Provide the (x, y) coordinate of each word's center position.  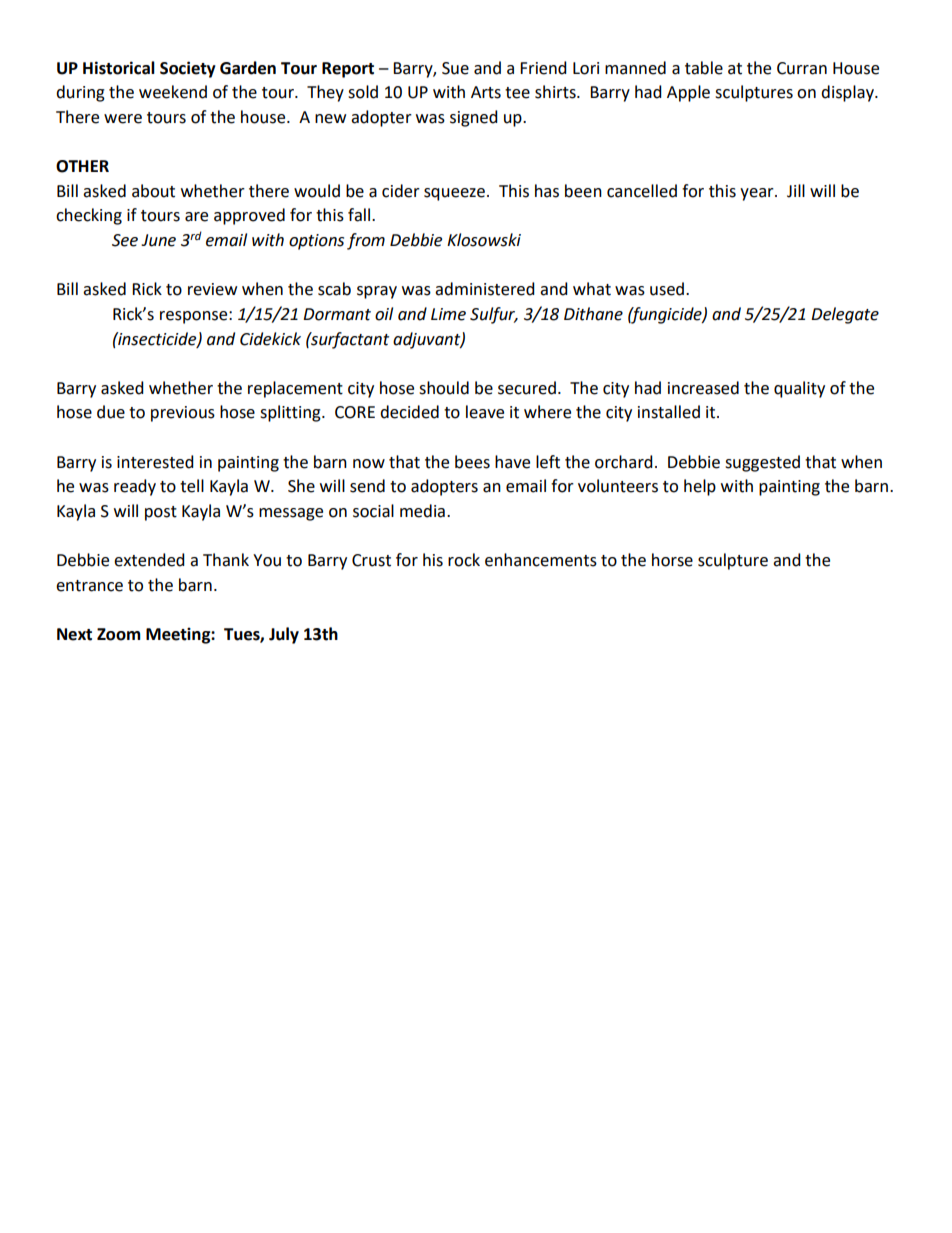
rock (464, 560)
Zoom (119, 634)
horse (672, 560)
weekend (173, 92)
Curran (802, 68)
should (444, 388)
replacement (295, 389)
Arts (486, 92)
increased (703, 388)
